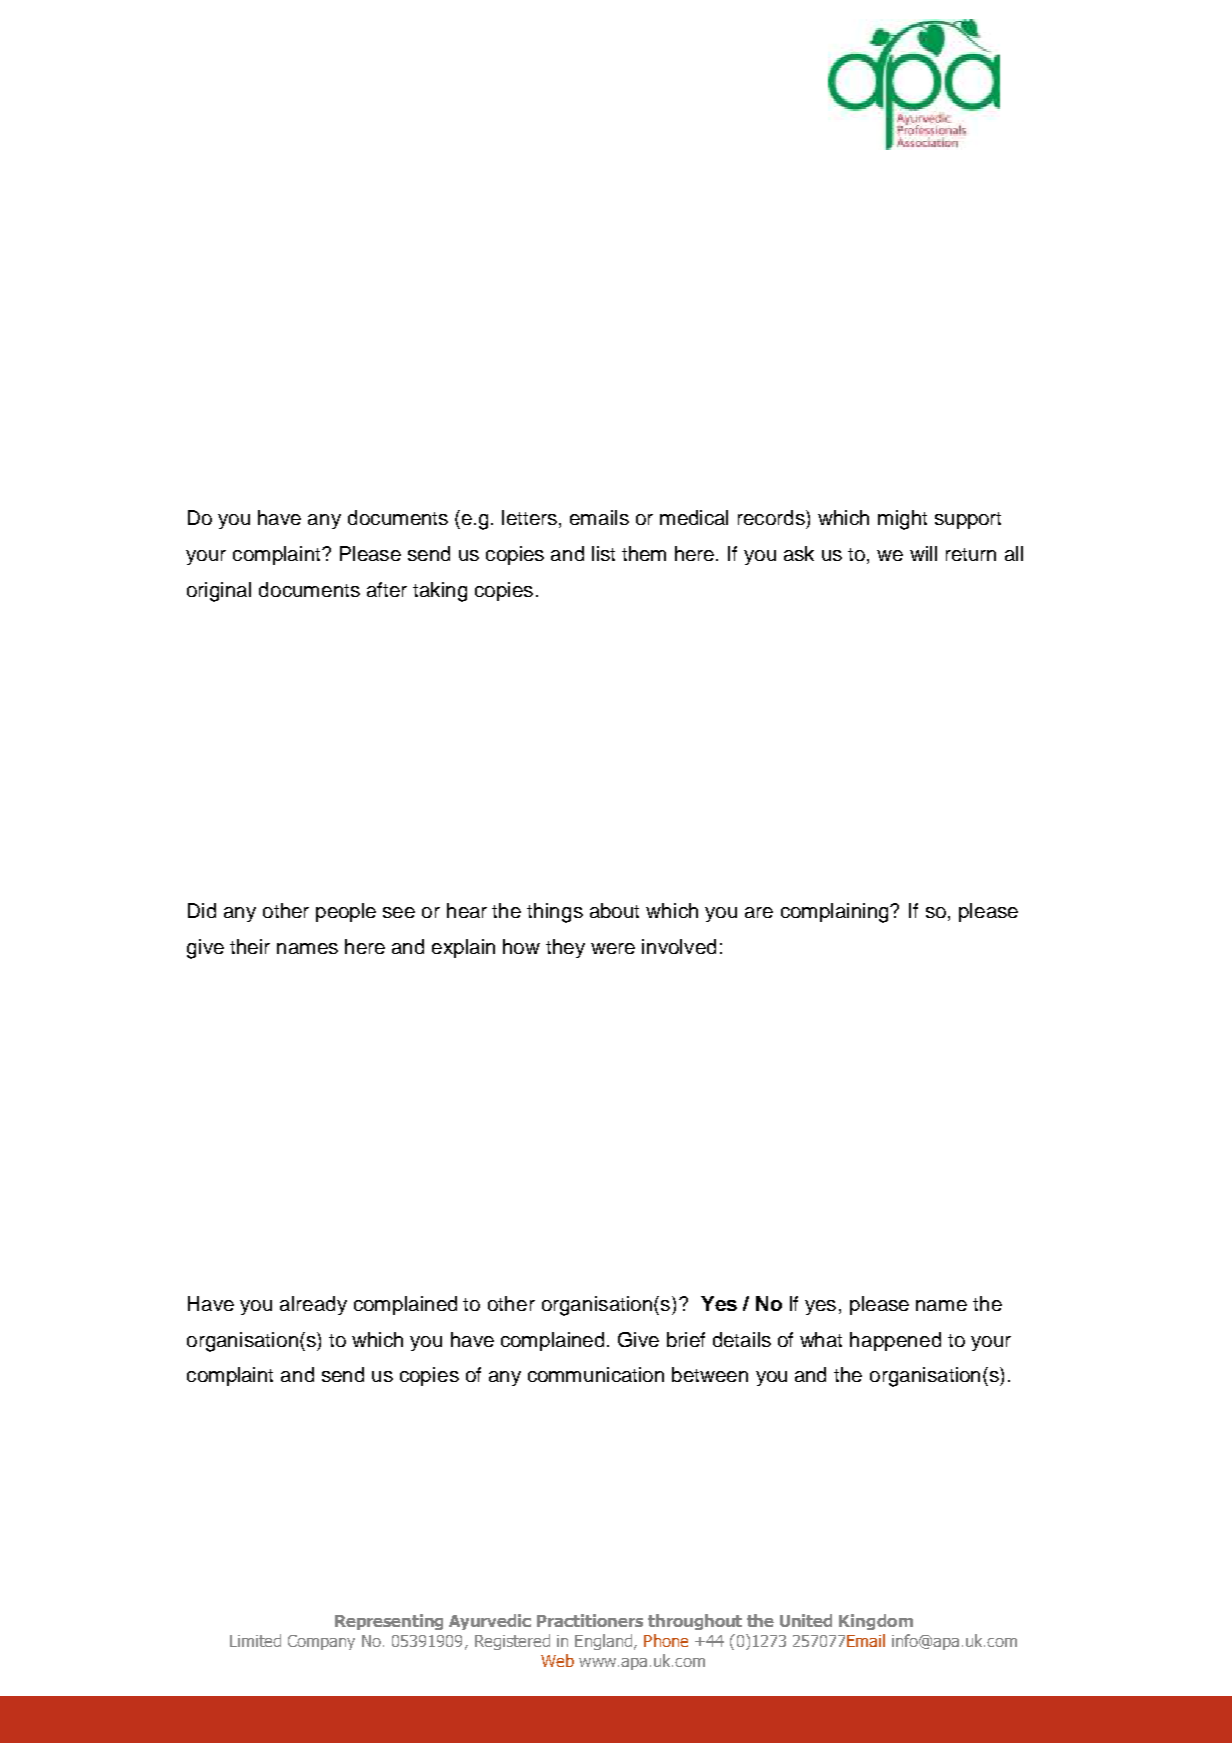 This screenshot has height=1743, width=1232. Describe the element at coordinates (923, 553) in the screenshot. I see `will` at that location.
